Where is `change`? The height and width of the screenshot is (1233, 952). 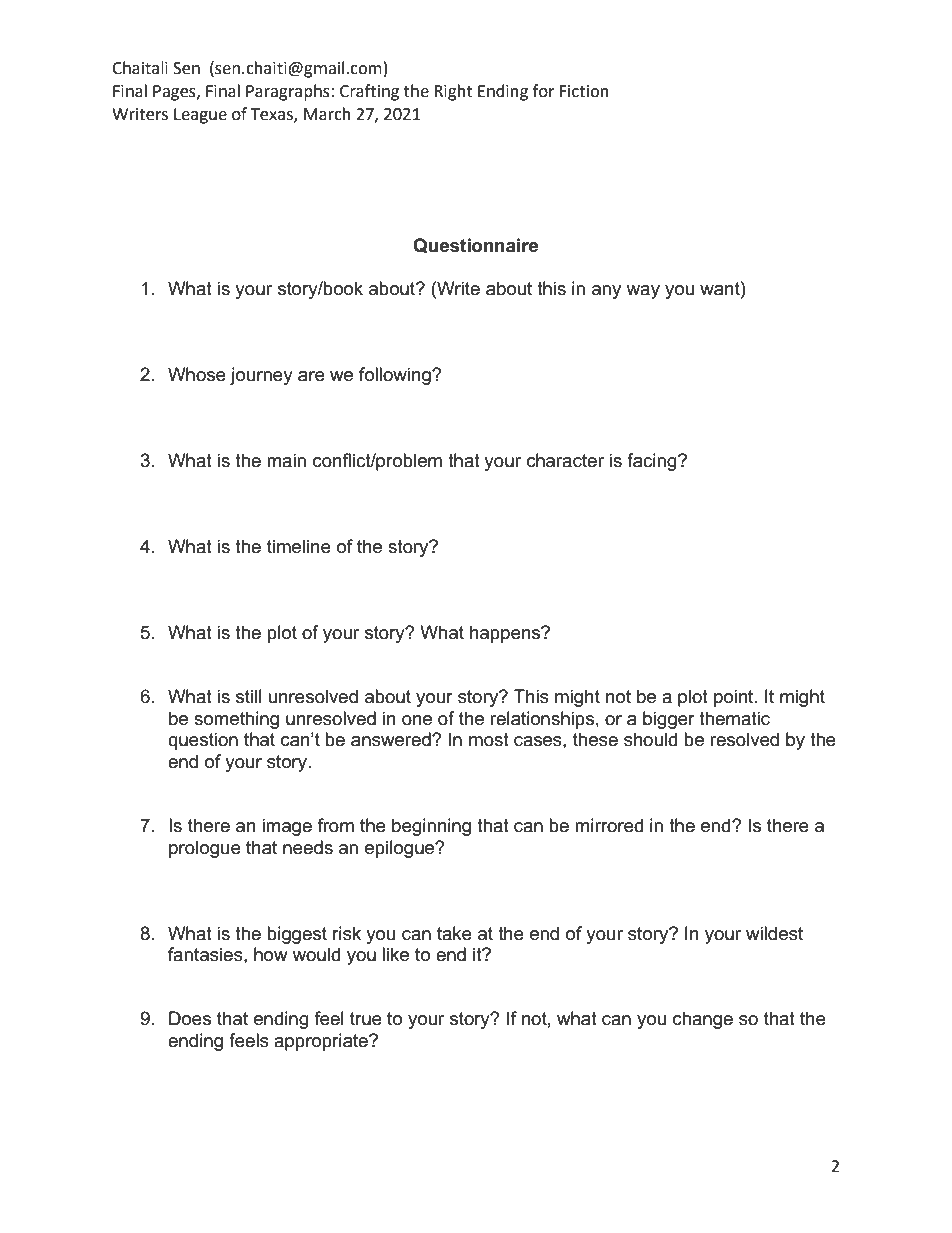 change is located at coordinates (703, 1020).
